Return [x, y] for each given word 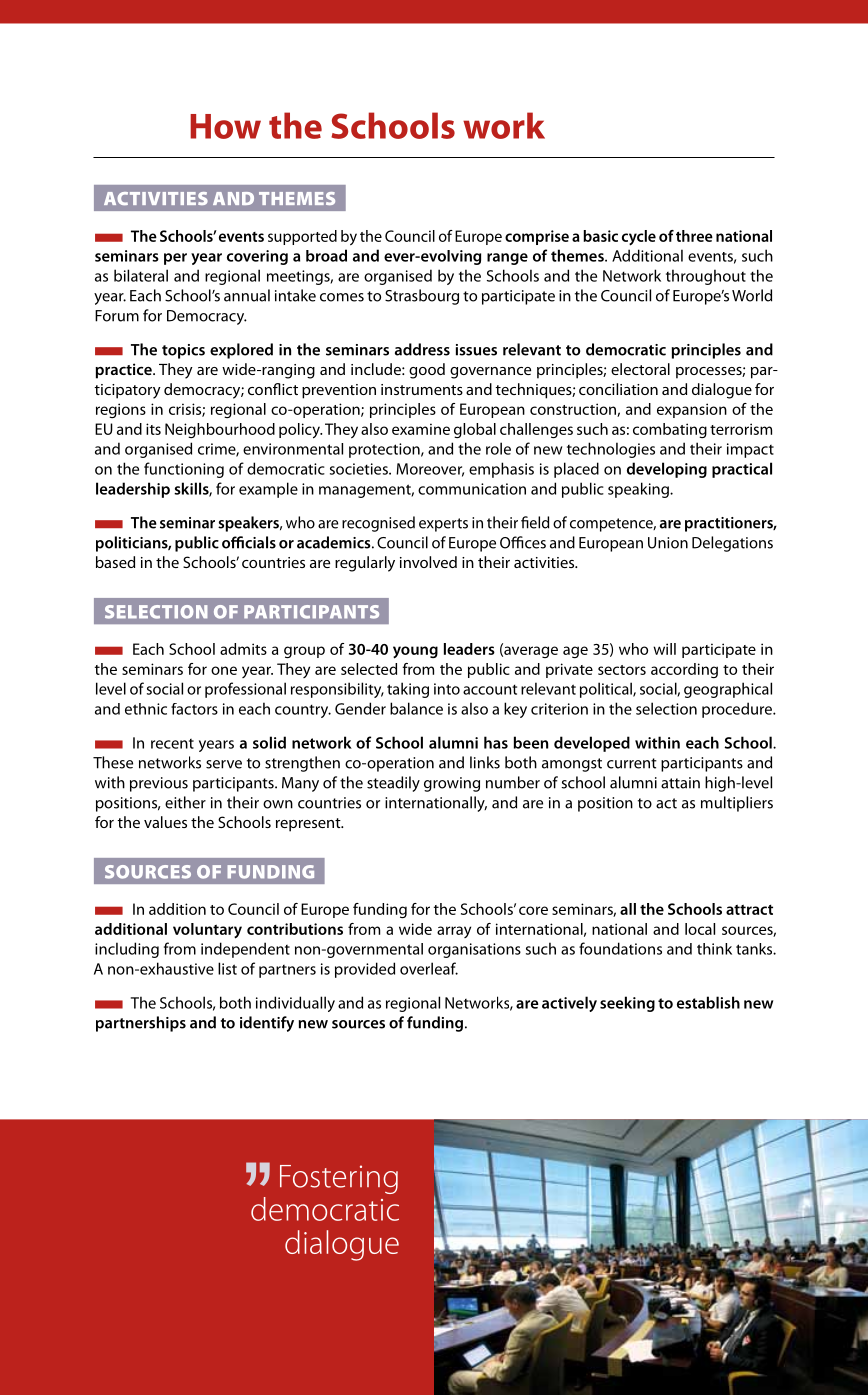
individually [295, 1004]
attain [680, 783]
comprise [537, 237]
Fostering [339, 1179]
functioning [184, 470]
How [225, 126]
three [694, 236]
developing [667, 470]
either [185, 802]
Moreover [430, 470]
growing [452, 784]
